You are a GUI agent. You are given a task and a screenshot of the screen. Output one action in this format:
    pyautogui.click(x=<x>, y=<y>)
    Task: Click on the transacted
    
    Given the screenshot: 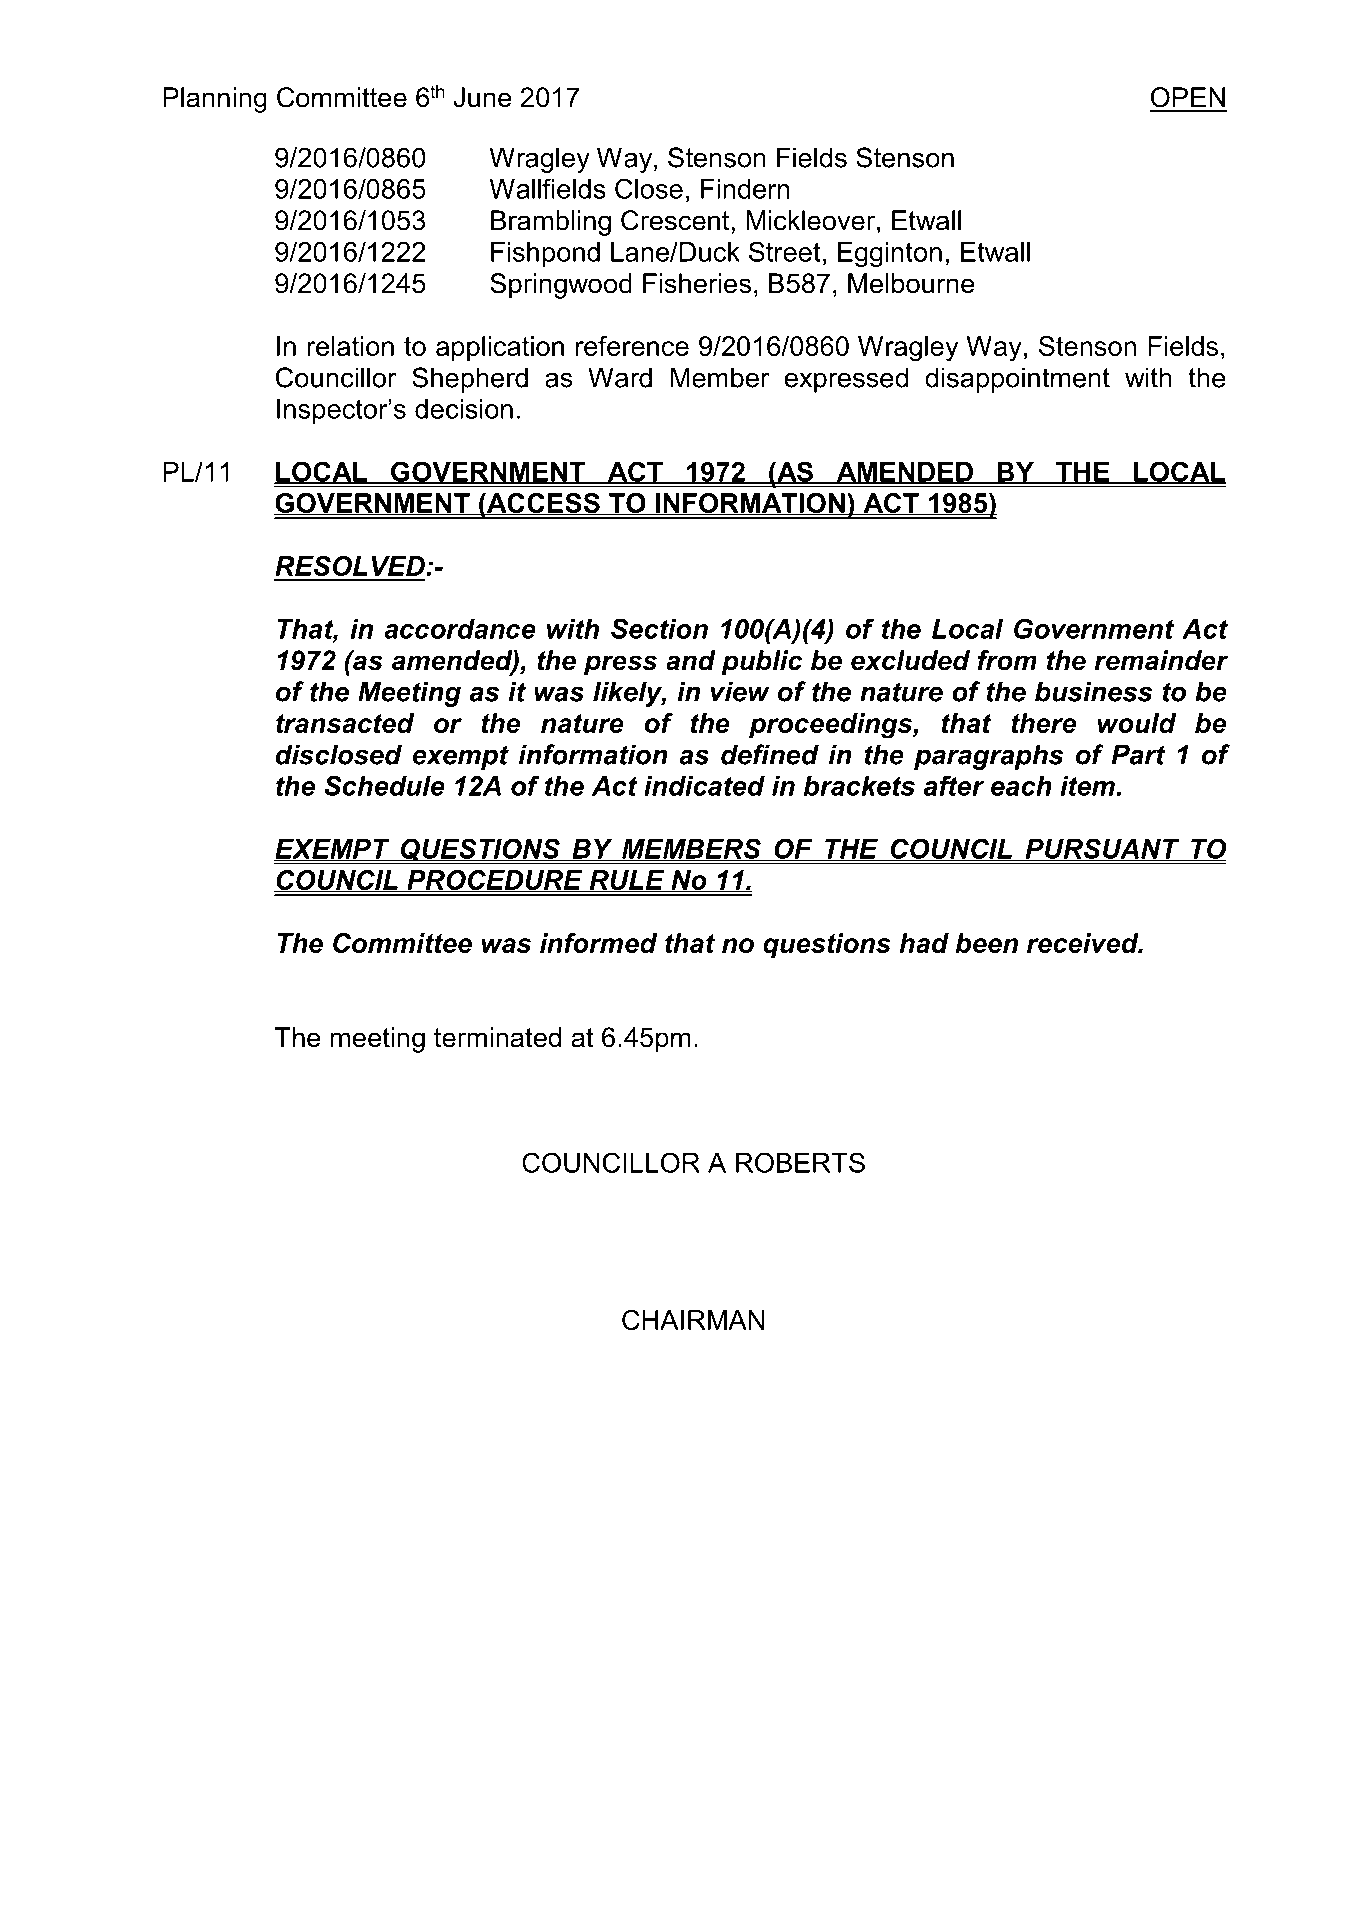 What is the action you would take?
    pyautogui.click(x=345, y=723)
